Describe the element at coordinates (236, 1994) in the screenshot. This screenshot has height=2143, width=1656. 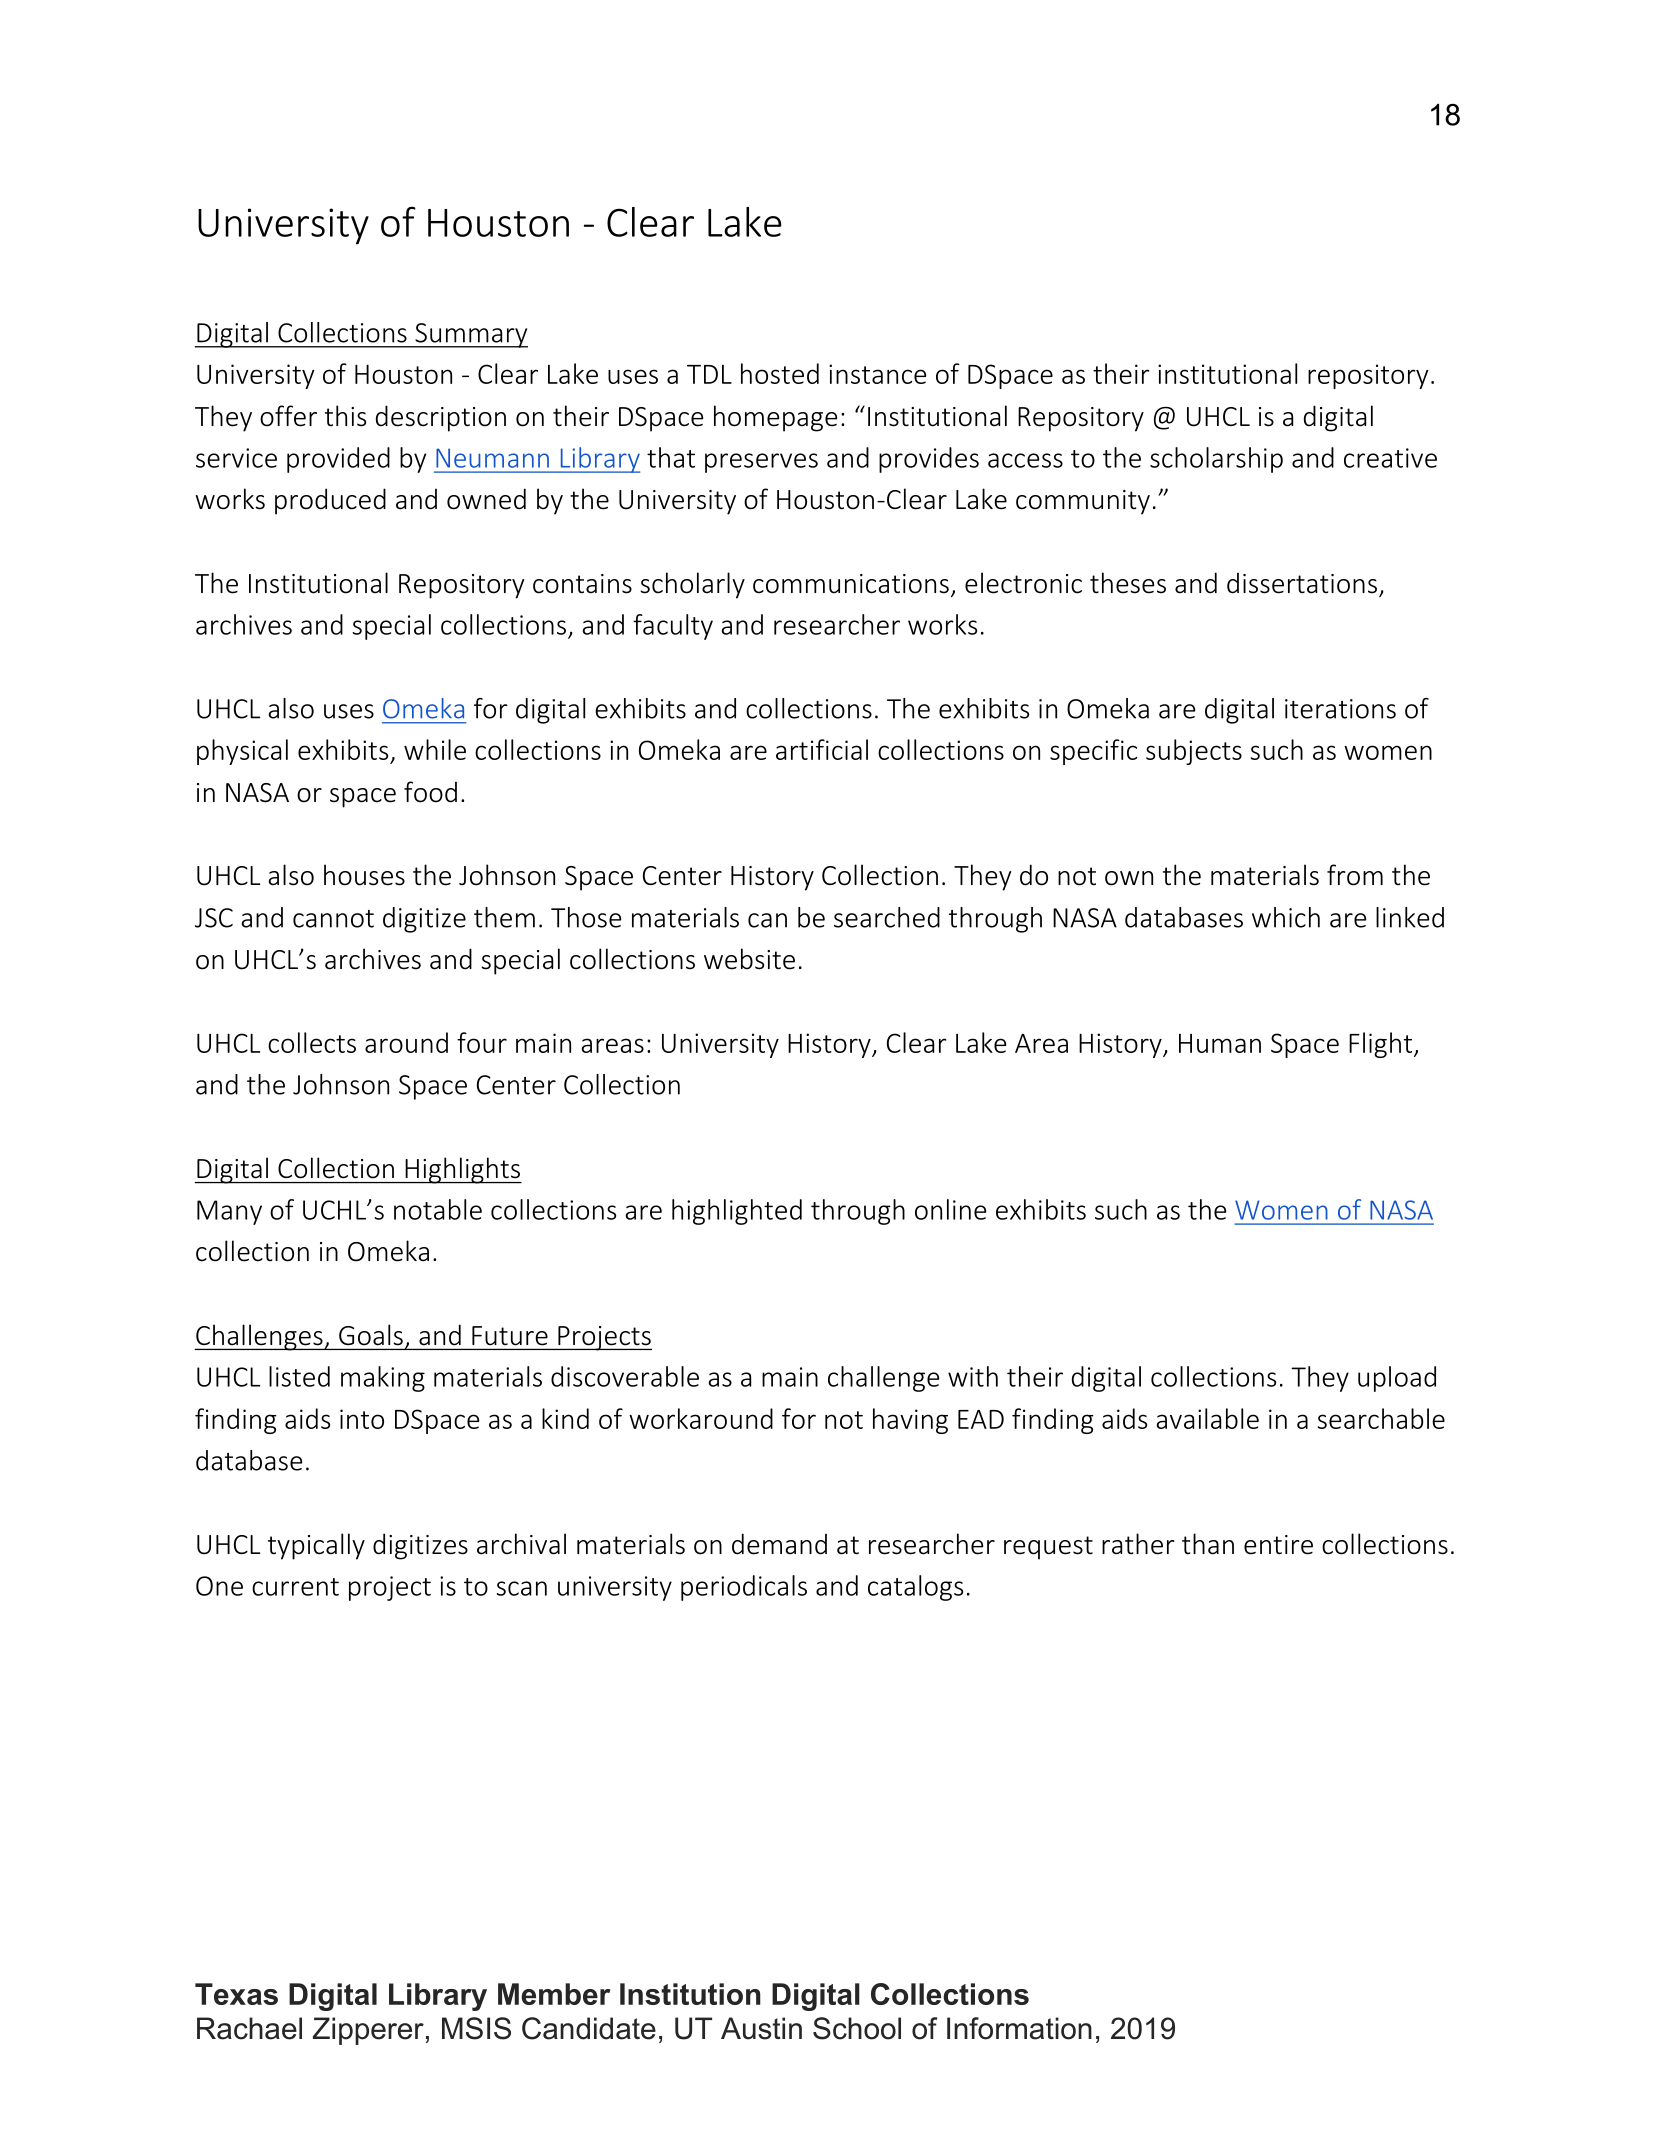
I see `Texas` at that location.
